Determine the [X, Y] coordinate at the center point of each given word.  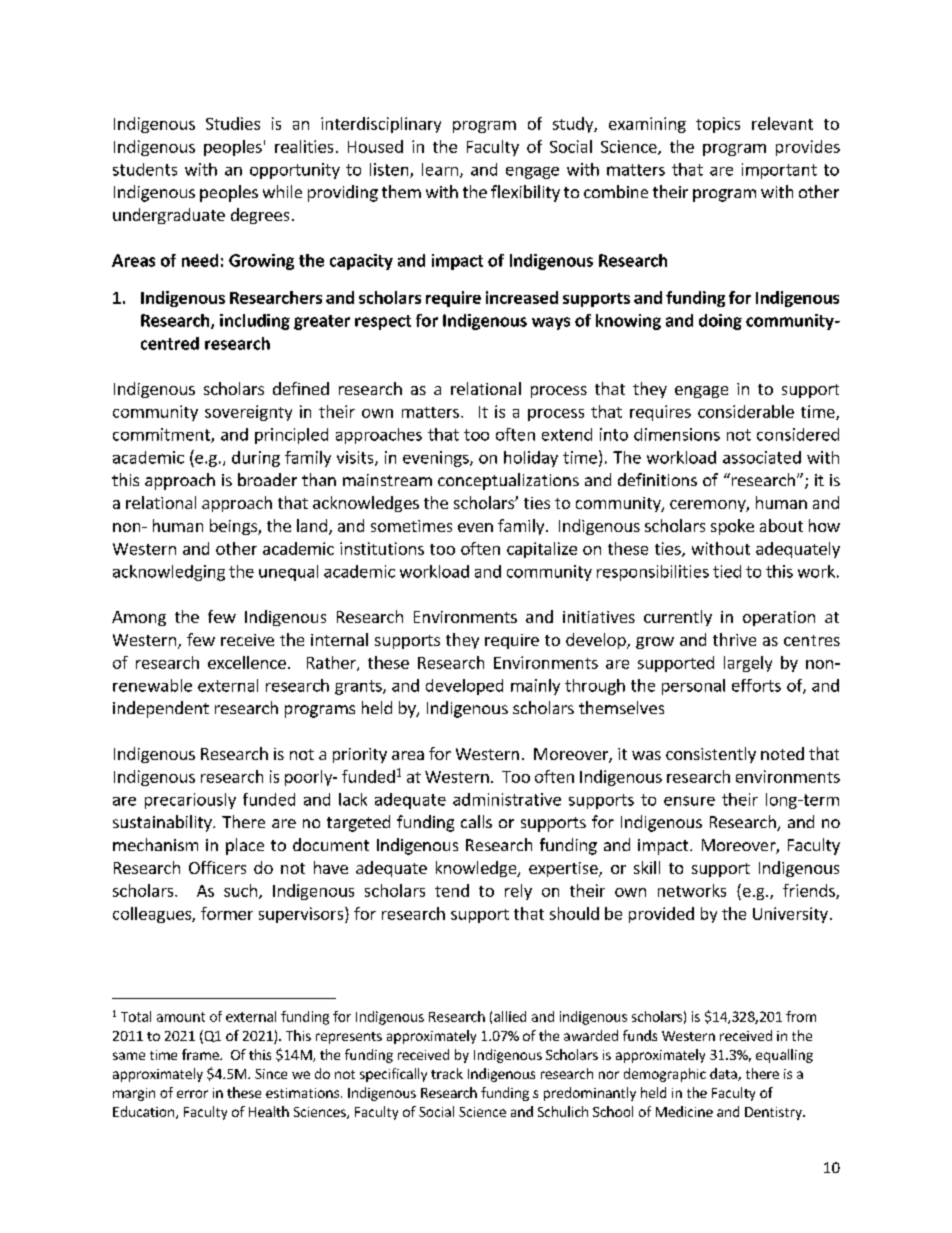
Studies [233, 123]
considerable [746, 411]
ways [551, 323]
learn [440, 169]
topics [718, 125]
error [192, 1094]
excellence [247, 662]
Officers [217, 867]
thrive [734, 639]
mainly [535, 687]
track [447, 1073]
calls [476, 821]
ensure [689, 801]
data [724, 1074]
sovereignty [248, 413]
